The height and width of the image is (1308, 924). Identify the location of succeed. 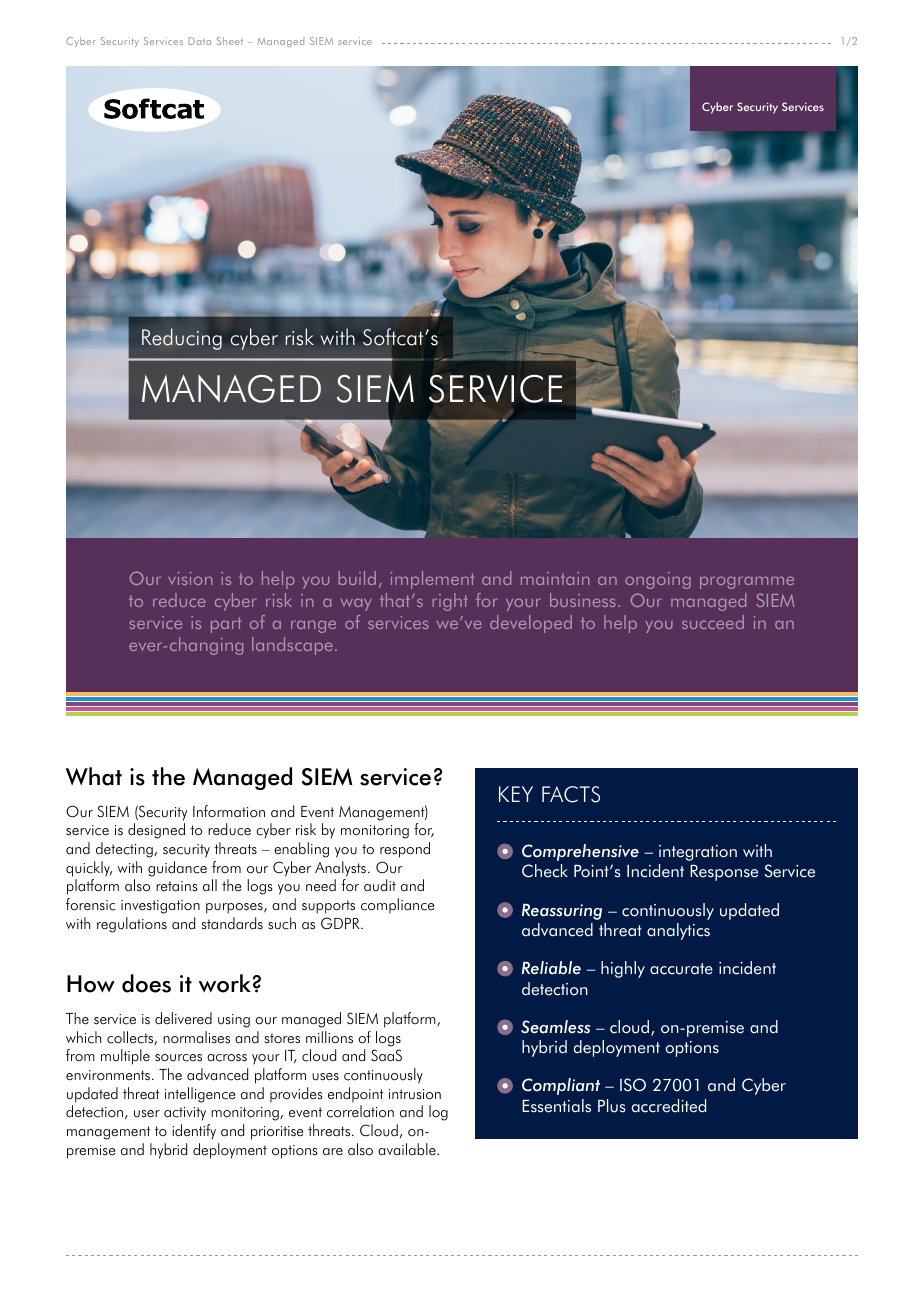
(713, 622).
